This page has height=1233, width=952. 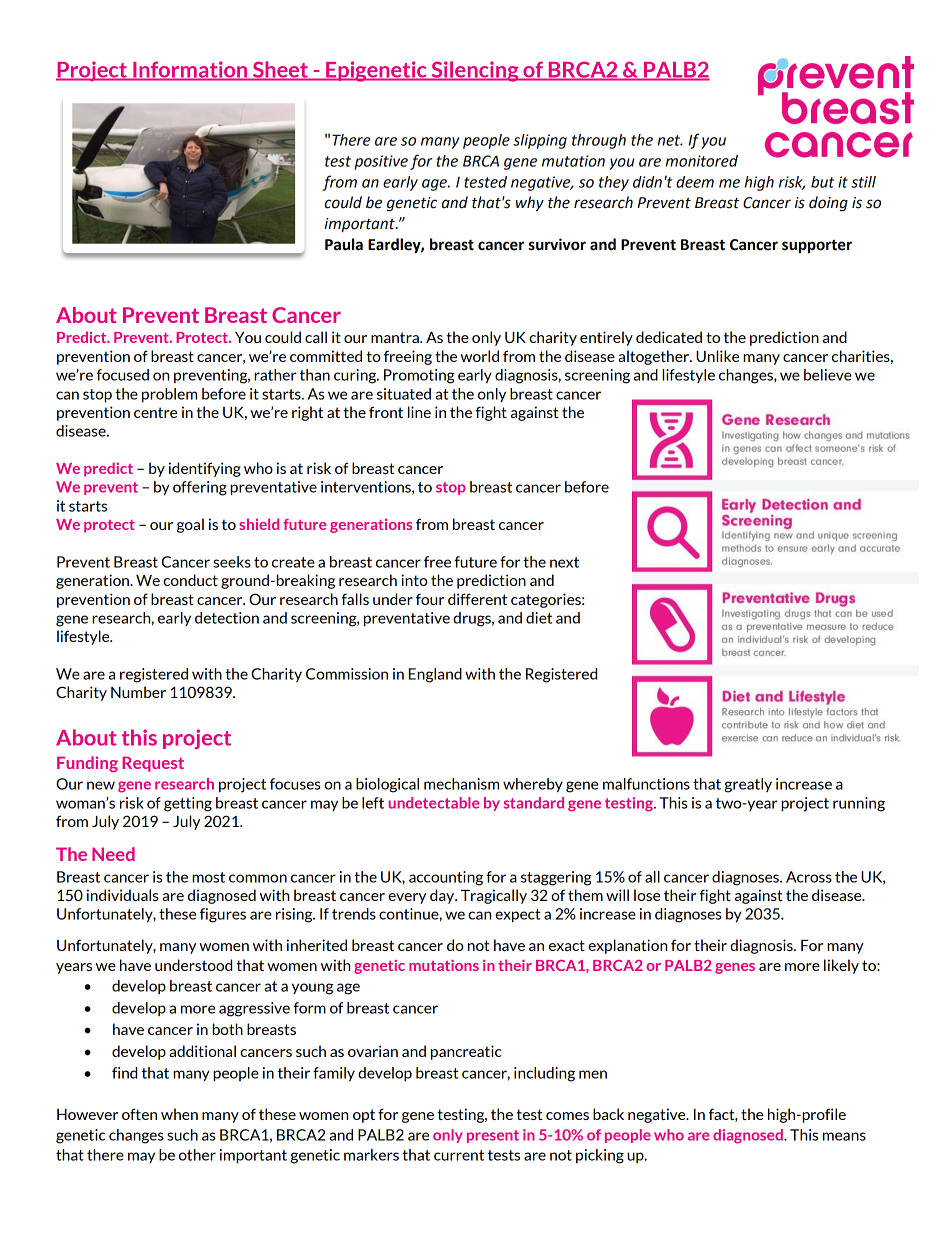 I want to click on when, so click(x=179, y=1114).
